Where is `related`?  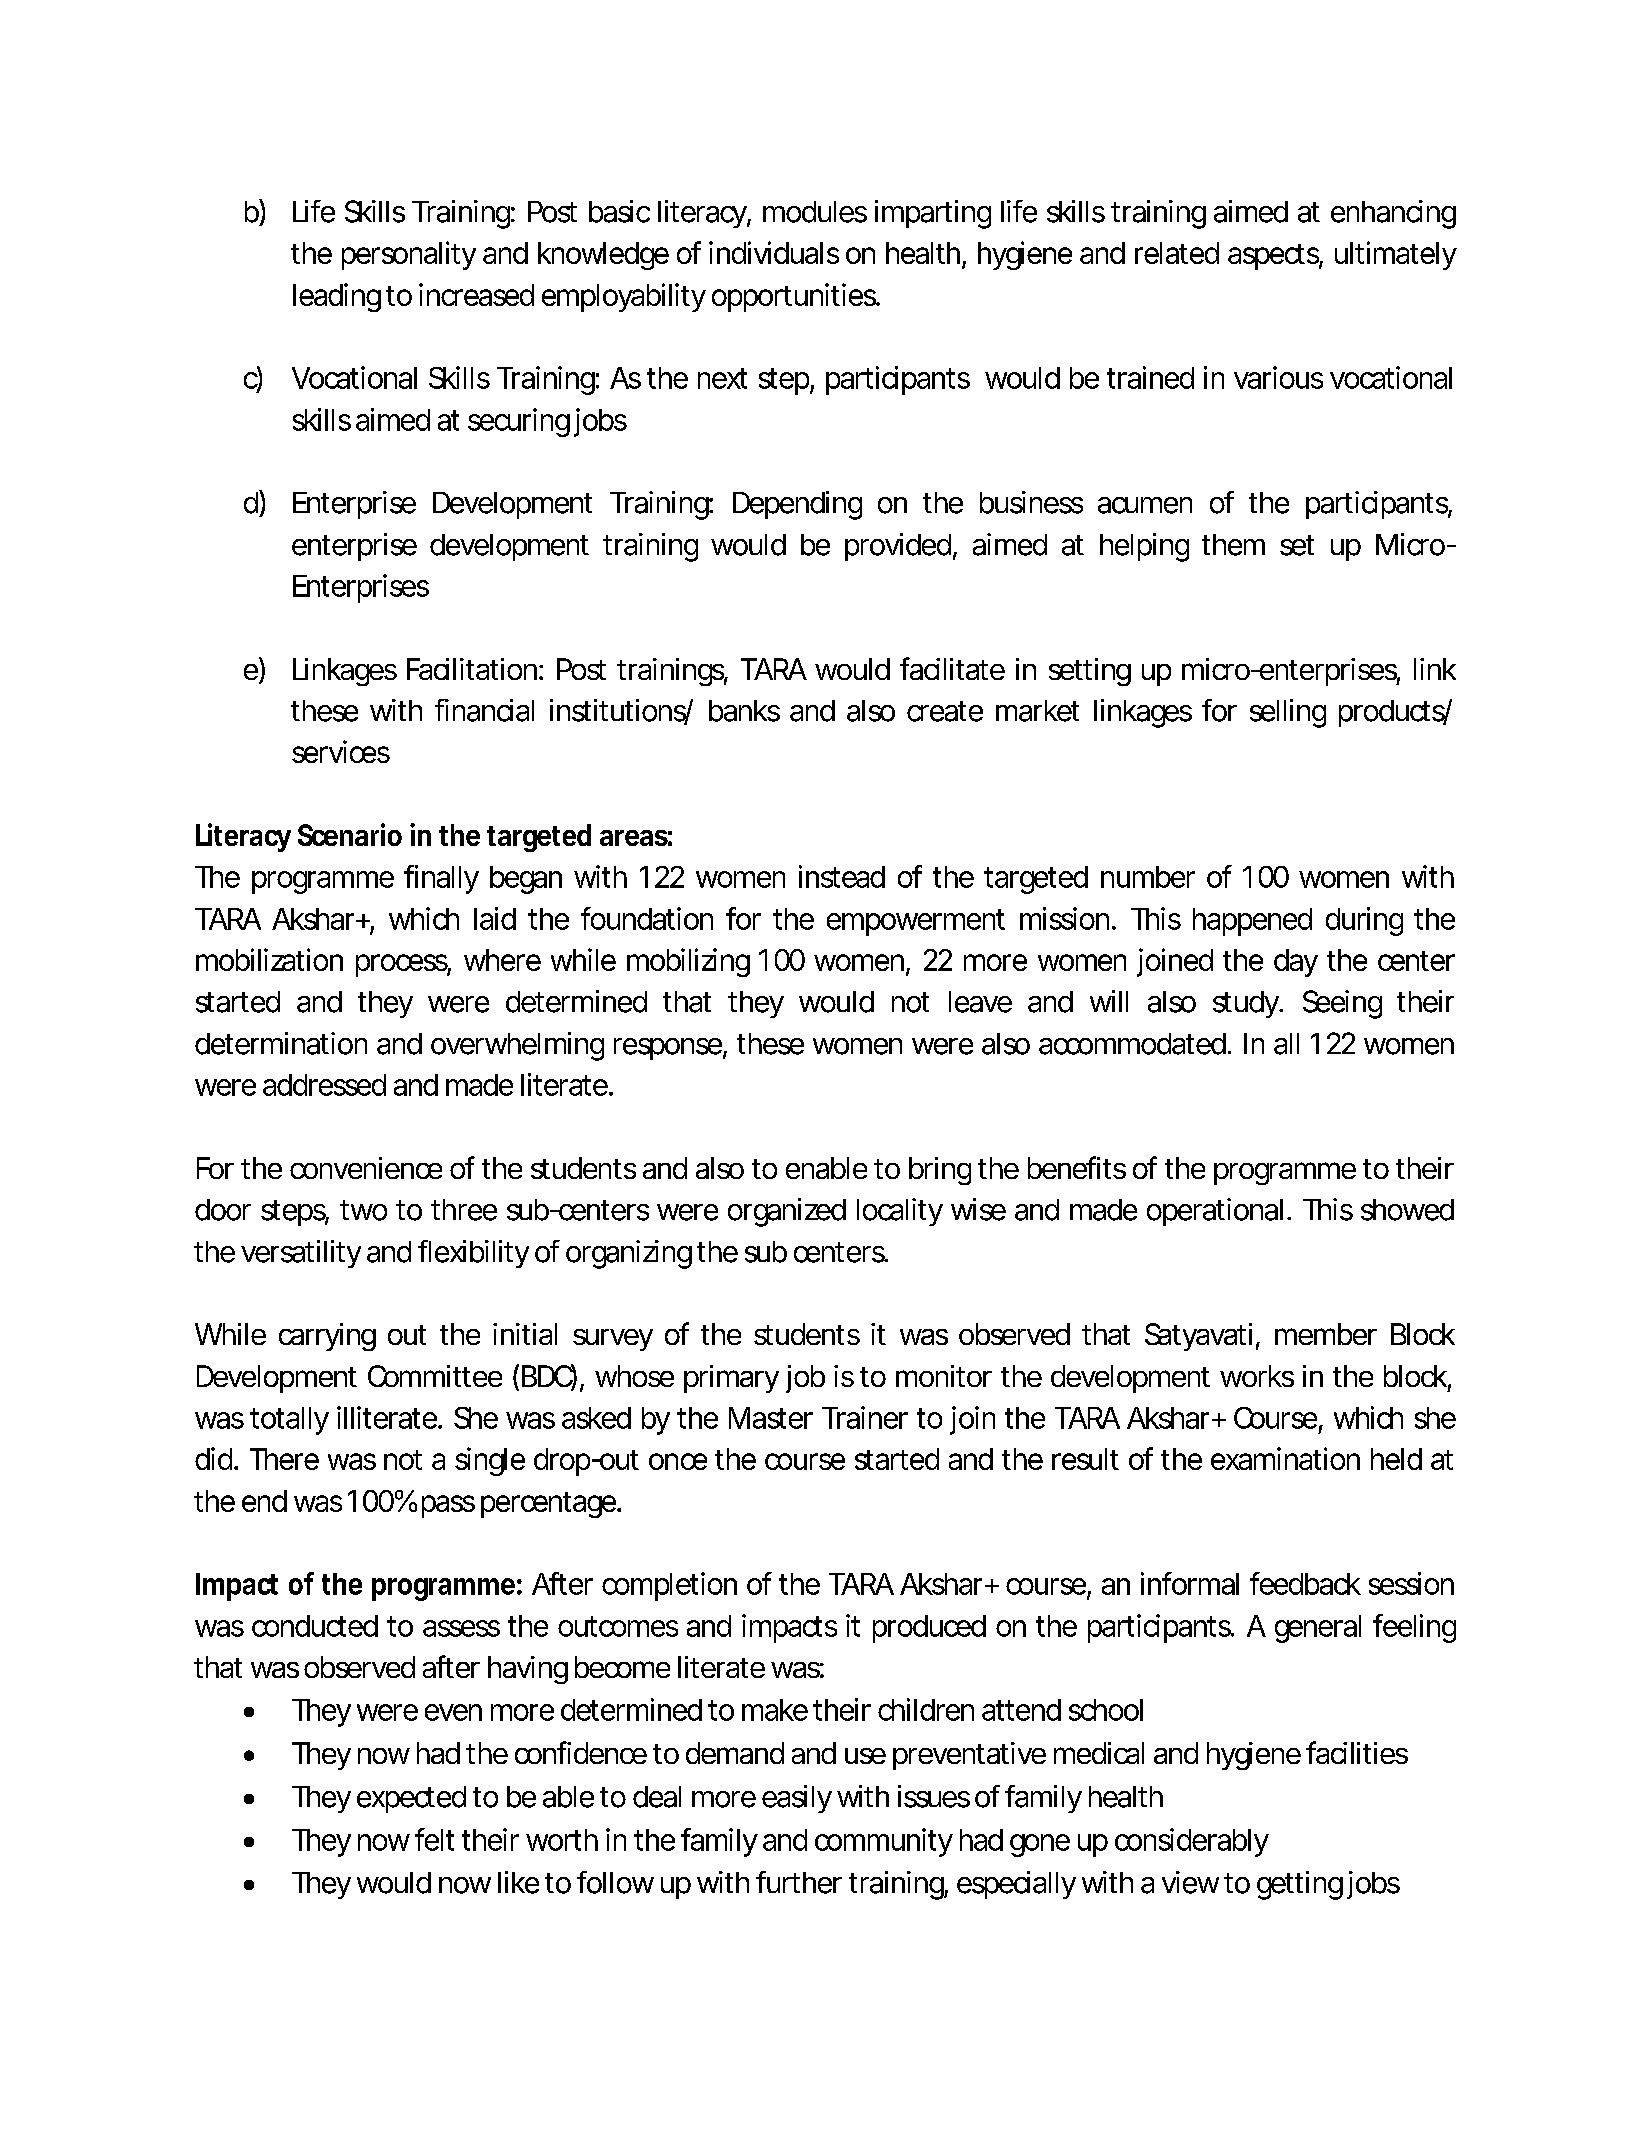 related is located at coordinates (1177, 253).
